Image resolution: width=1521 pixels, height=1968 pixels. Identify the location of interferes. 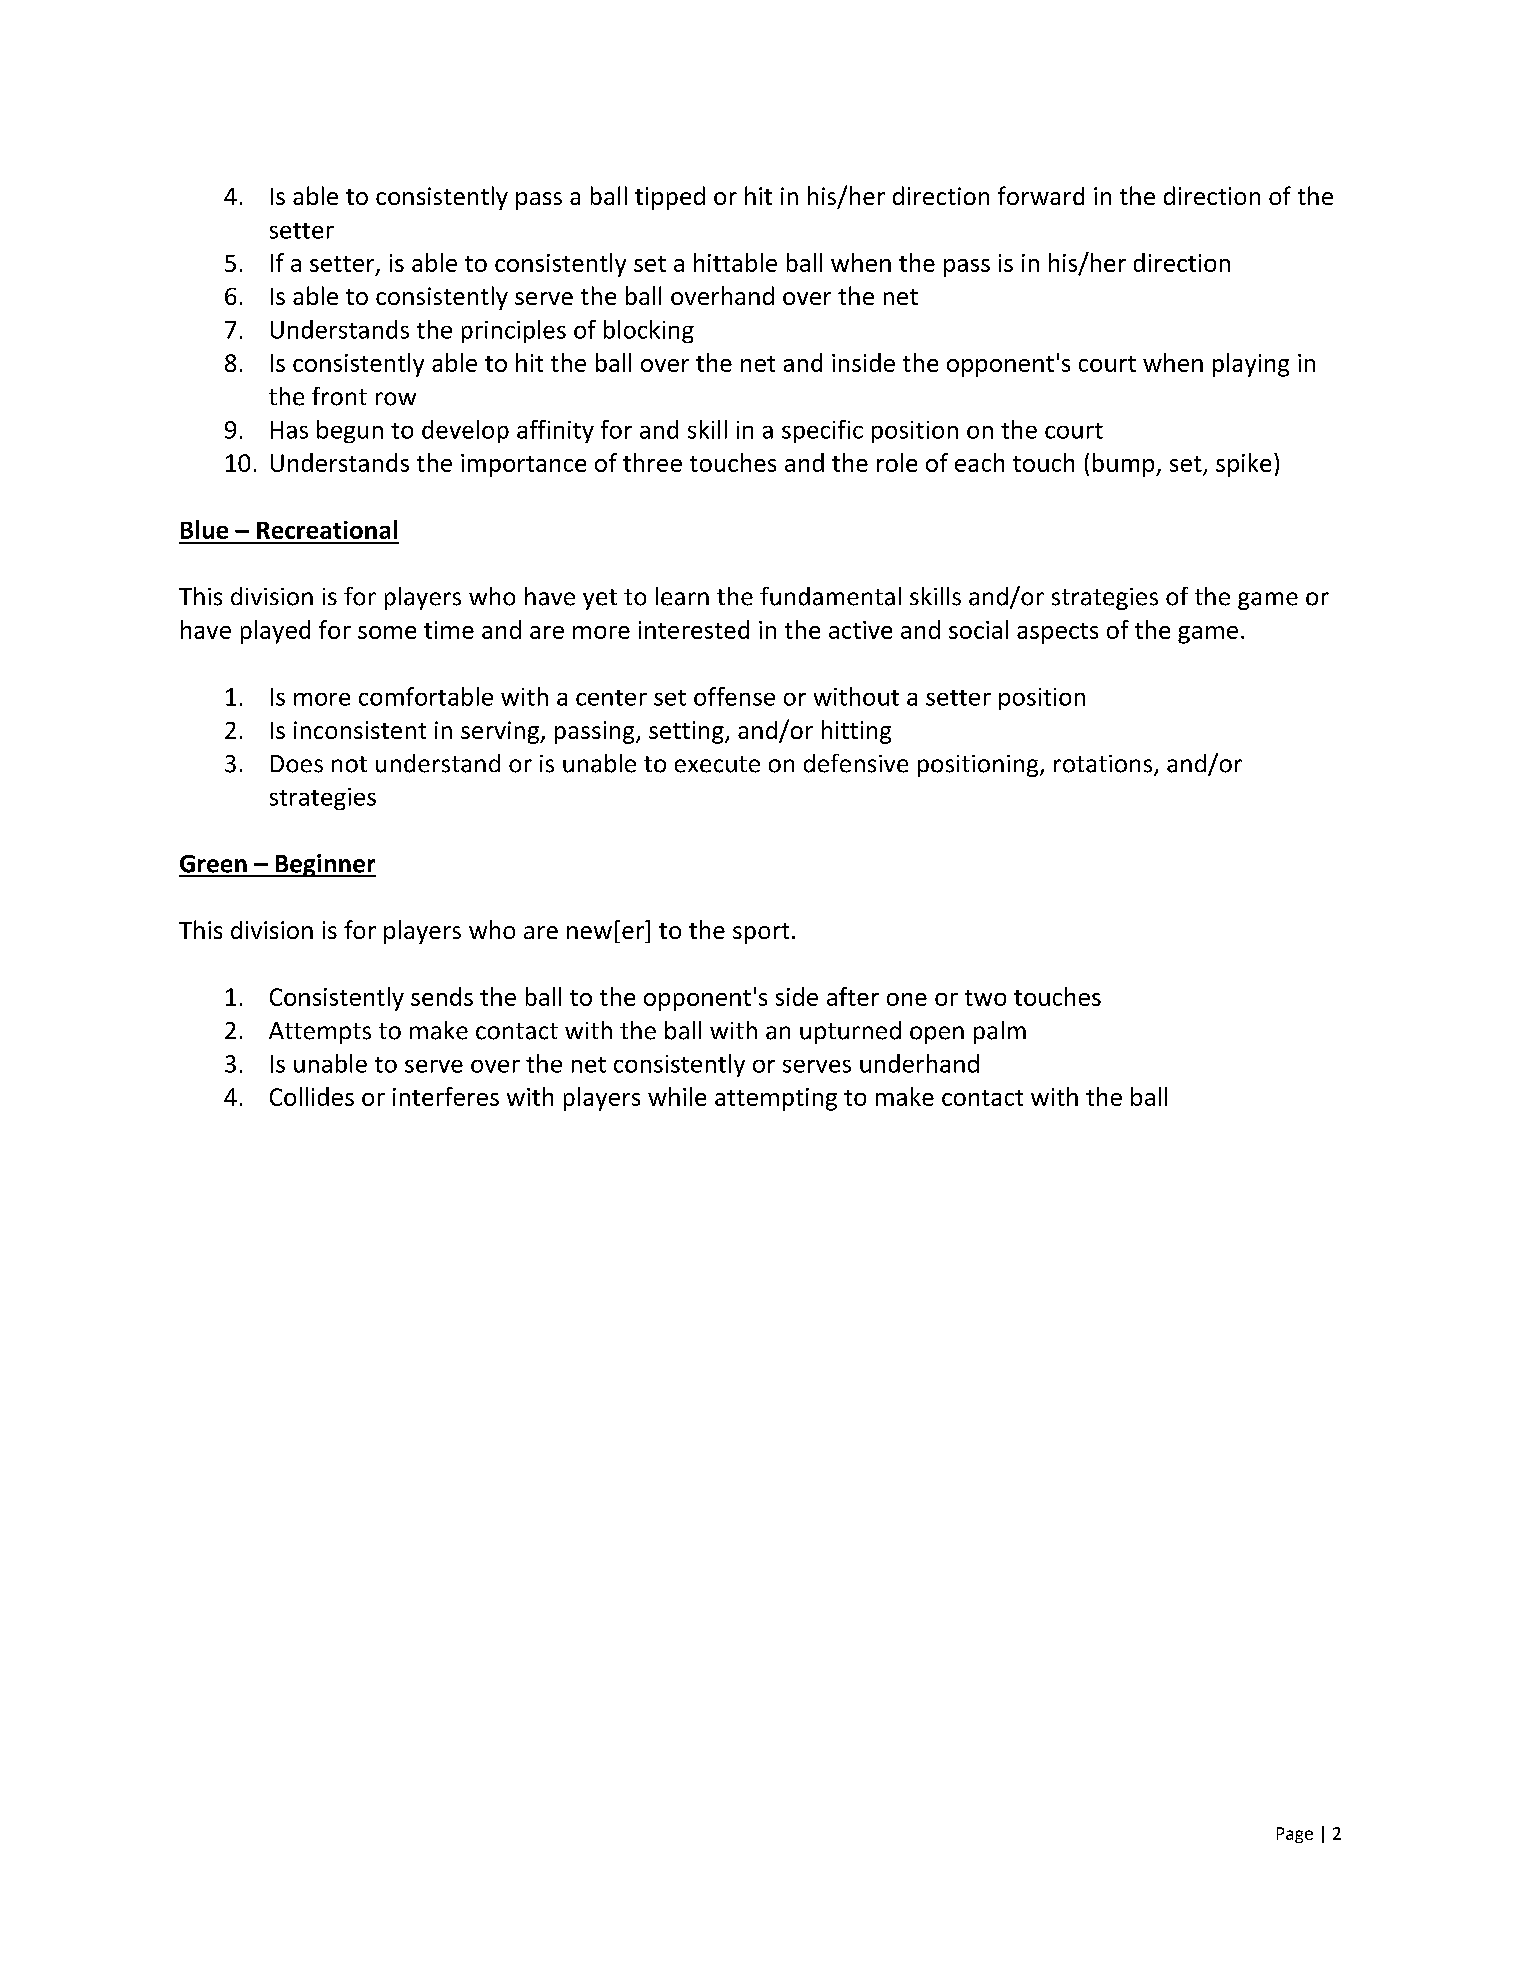
(446, 1096).
